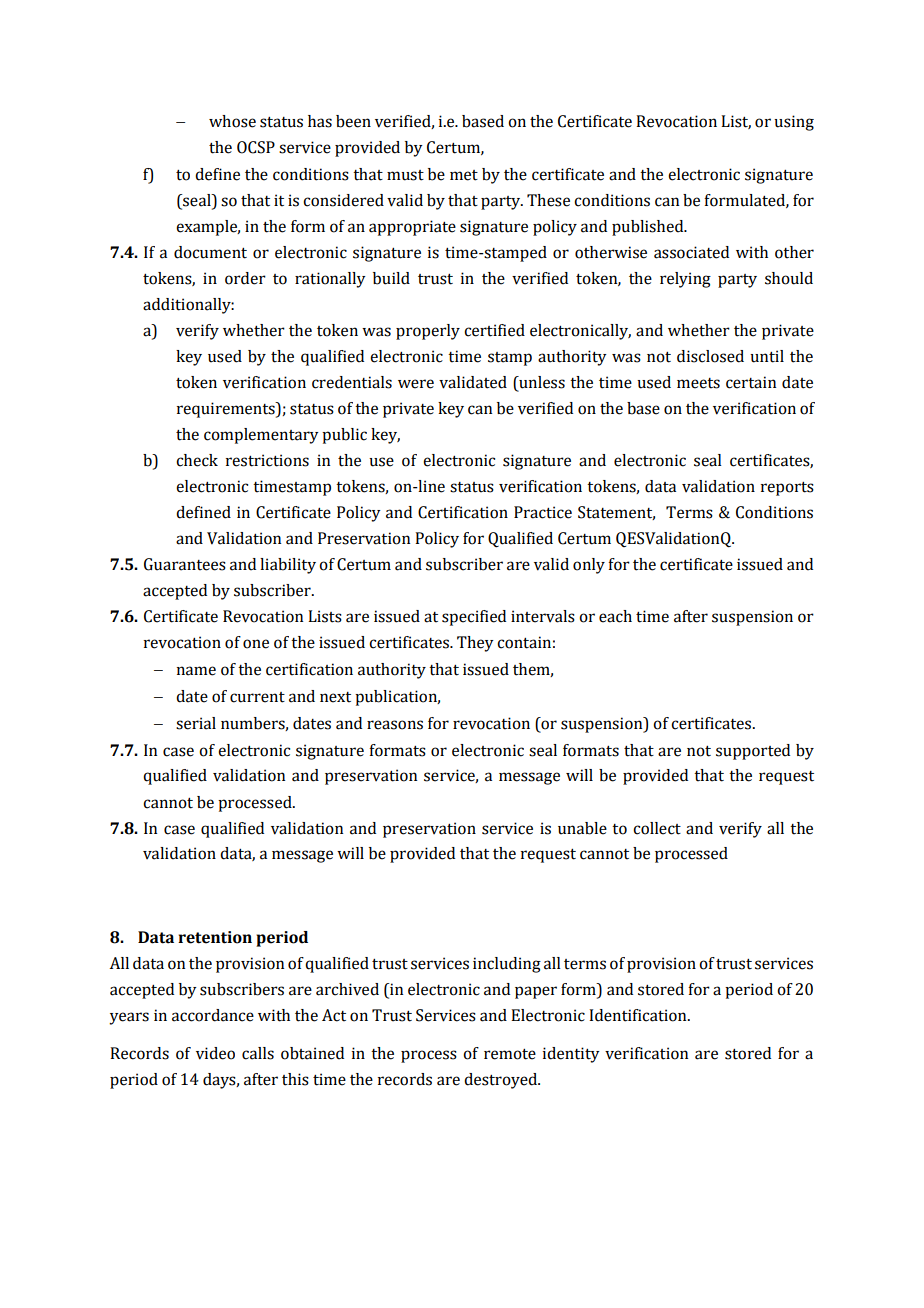 The image size is (924, 1308). Describe the element at coordinates (185, 564) in the document. I see `Guarantees` at that location.
